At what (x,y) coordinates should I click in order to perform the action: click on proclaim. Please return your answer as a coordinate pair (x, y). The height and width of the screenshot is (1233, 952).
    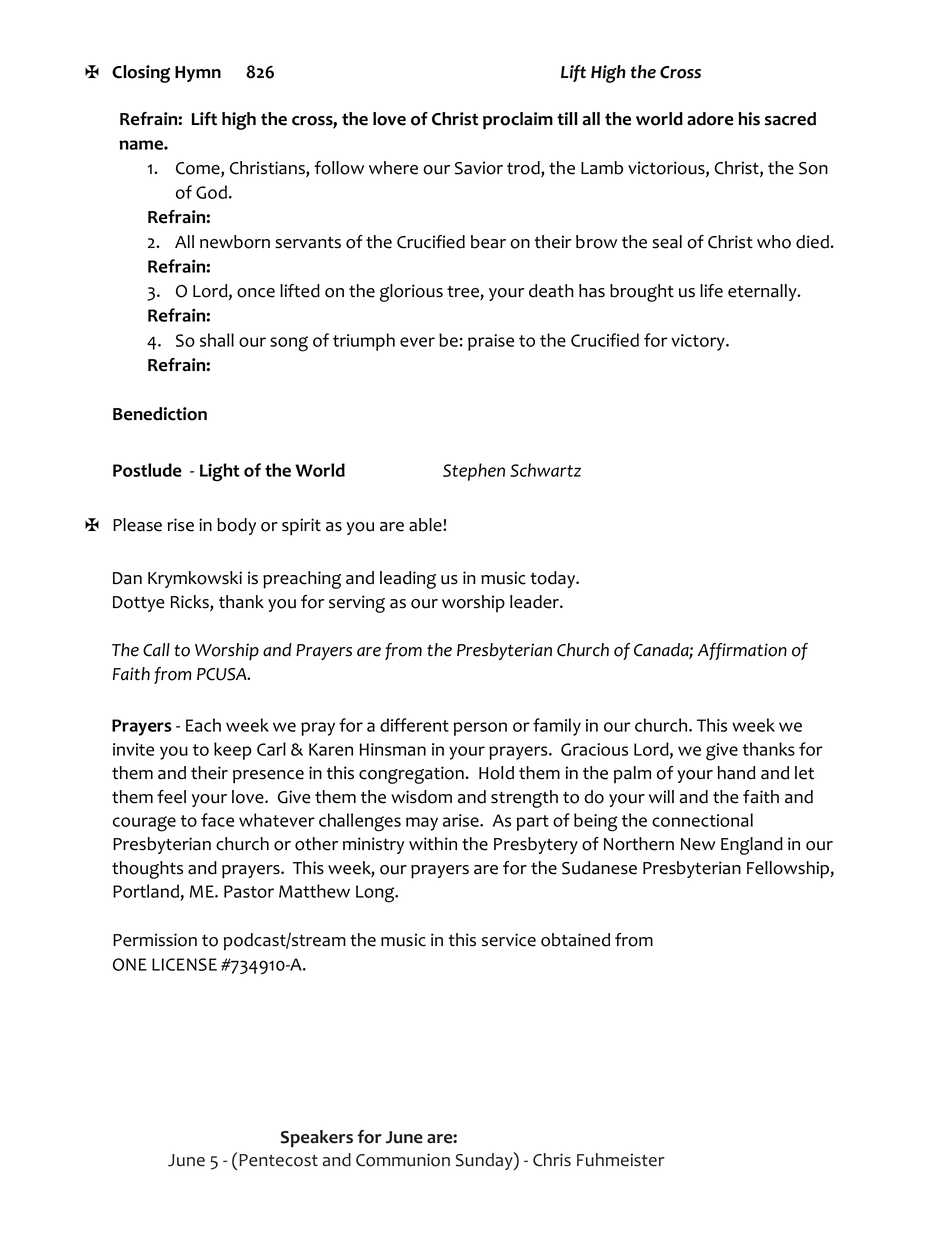
    Looking at the image, I should click on (518, 121).
